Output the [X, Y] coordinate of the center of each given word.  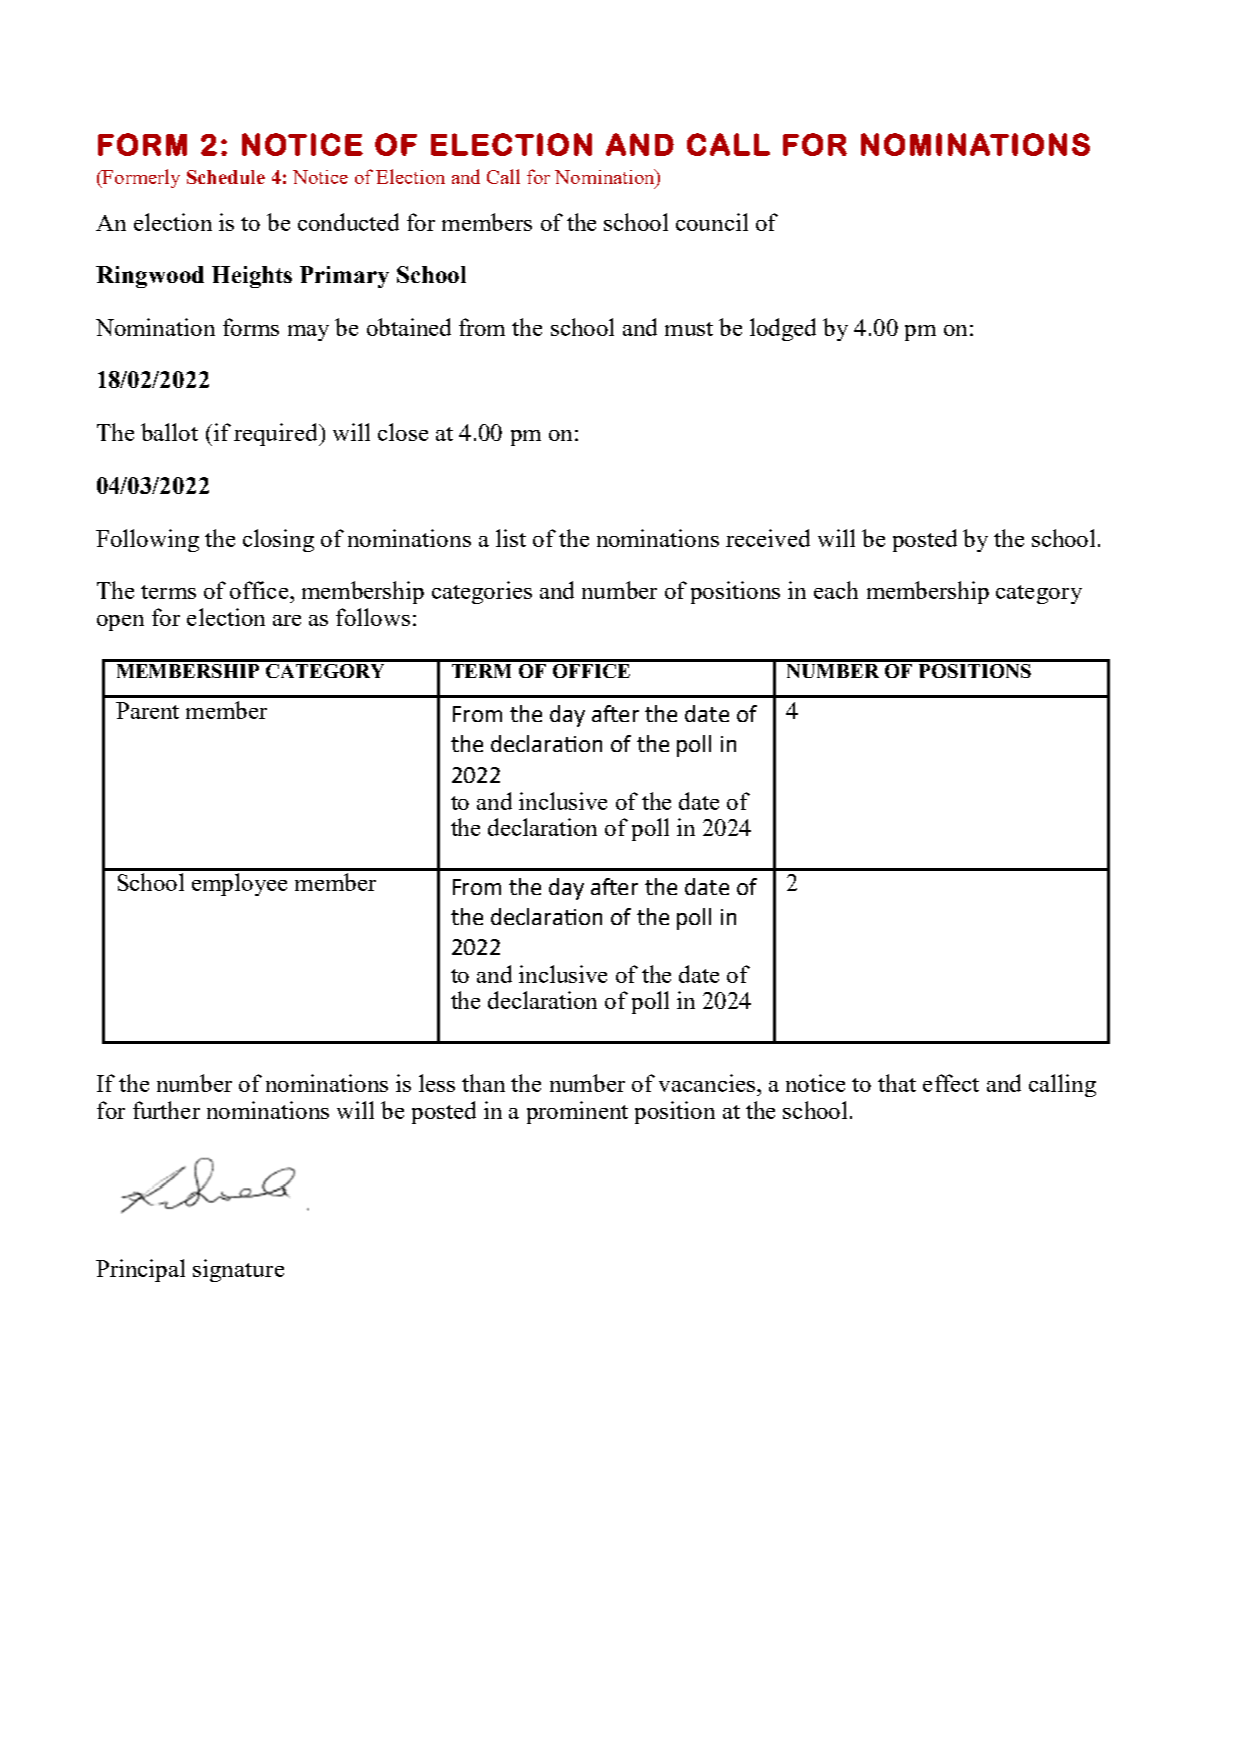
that [897, 1083]
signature [238, 1270]
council [712, 222]
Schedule [226, 177]
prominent [577, 1112]
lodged [783, 329]
